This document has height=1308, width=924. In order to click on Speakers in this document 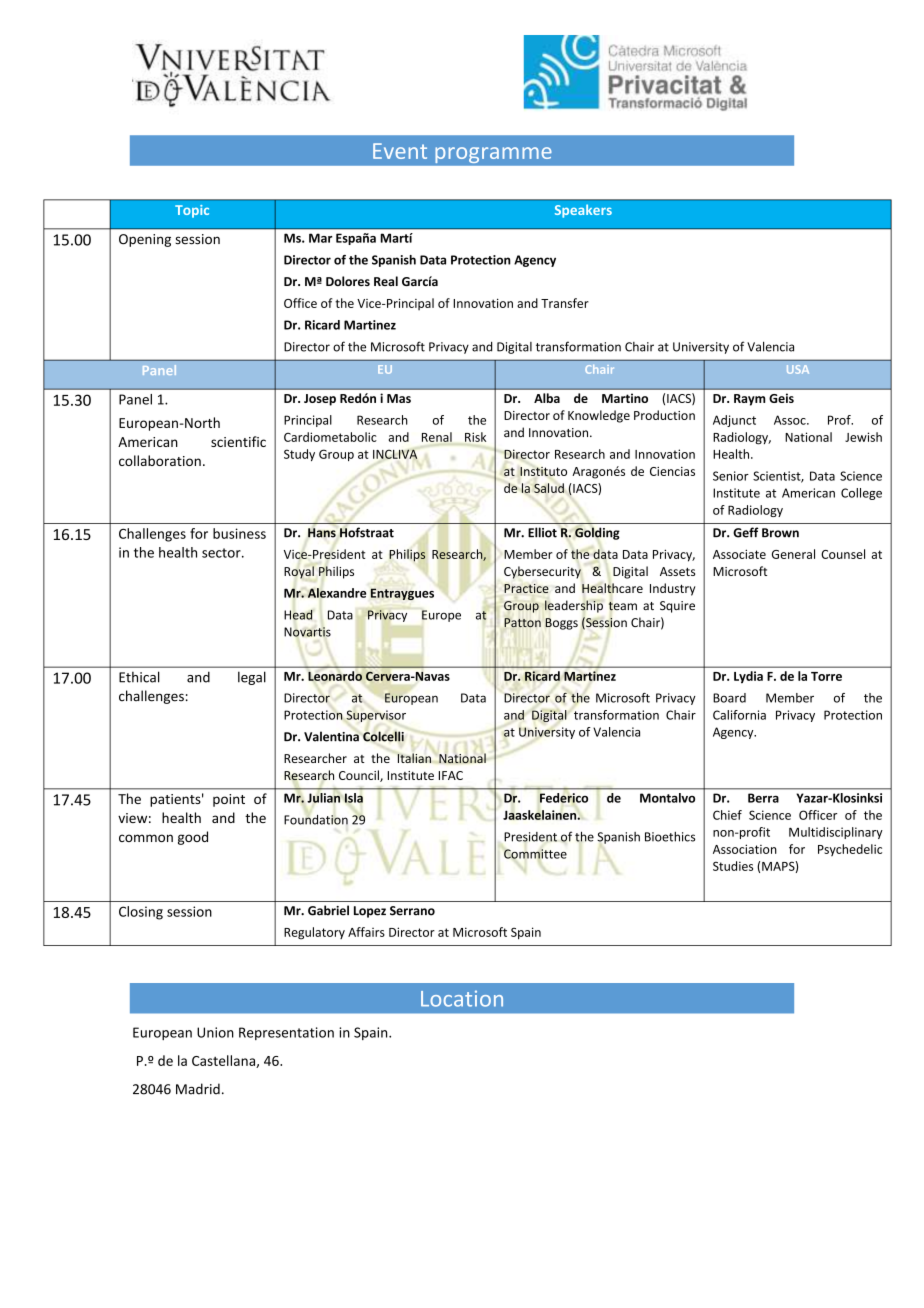, I will do `click(583, 211)`.
